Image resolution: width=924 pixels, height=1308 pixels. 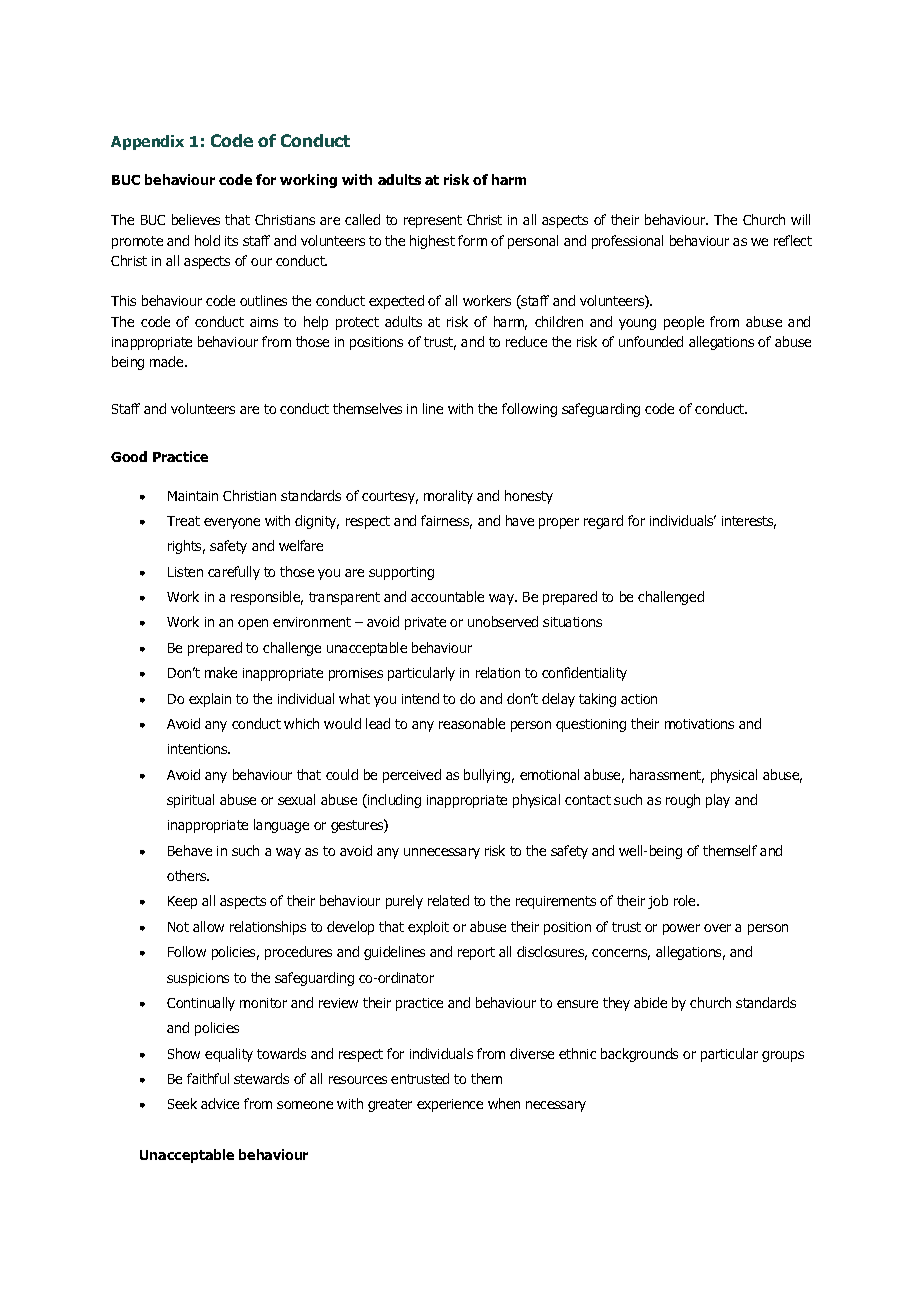 What do you see at coordinates (208, 1078) in the screenshot?
I see `faithful` at bounding box center [208, 1078].
